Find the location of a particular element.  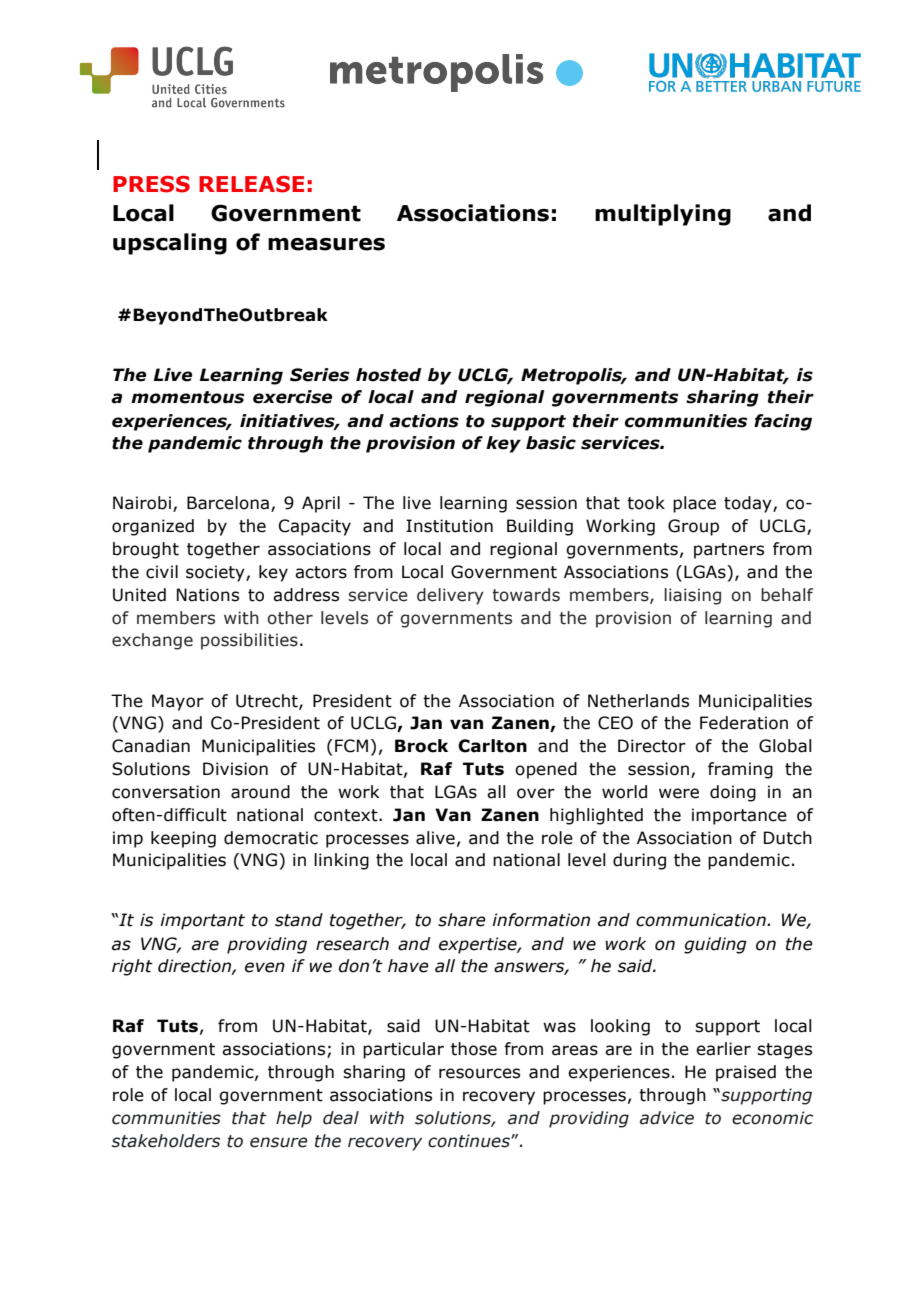

advice is located at coordinates (667, 1118).
